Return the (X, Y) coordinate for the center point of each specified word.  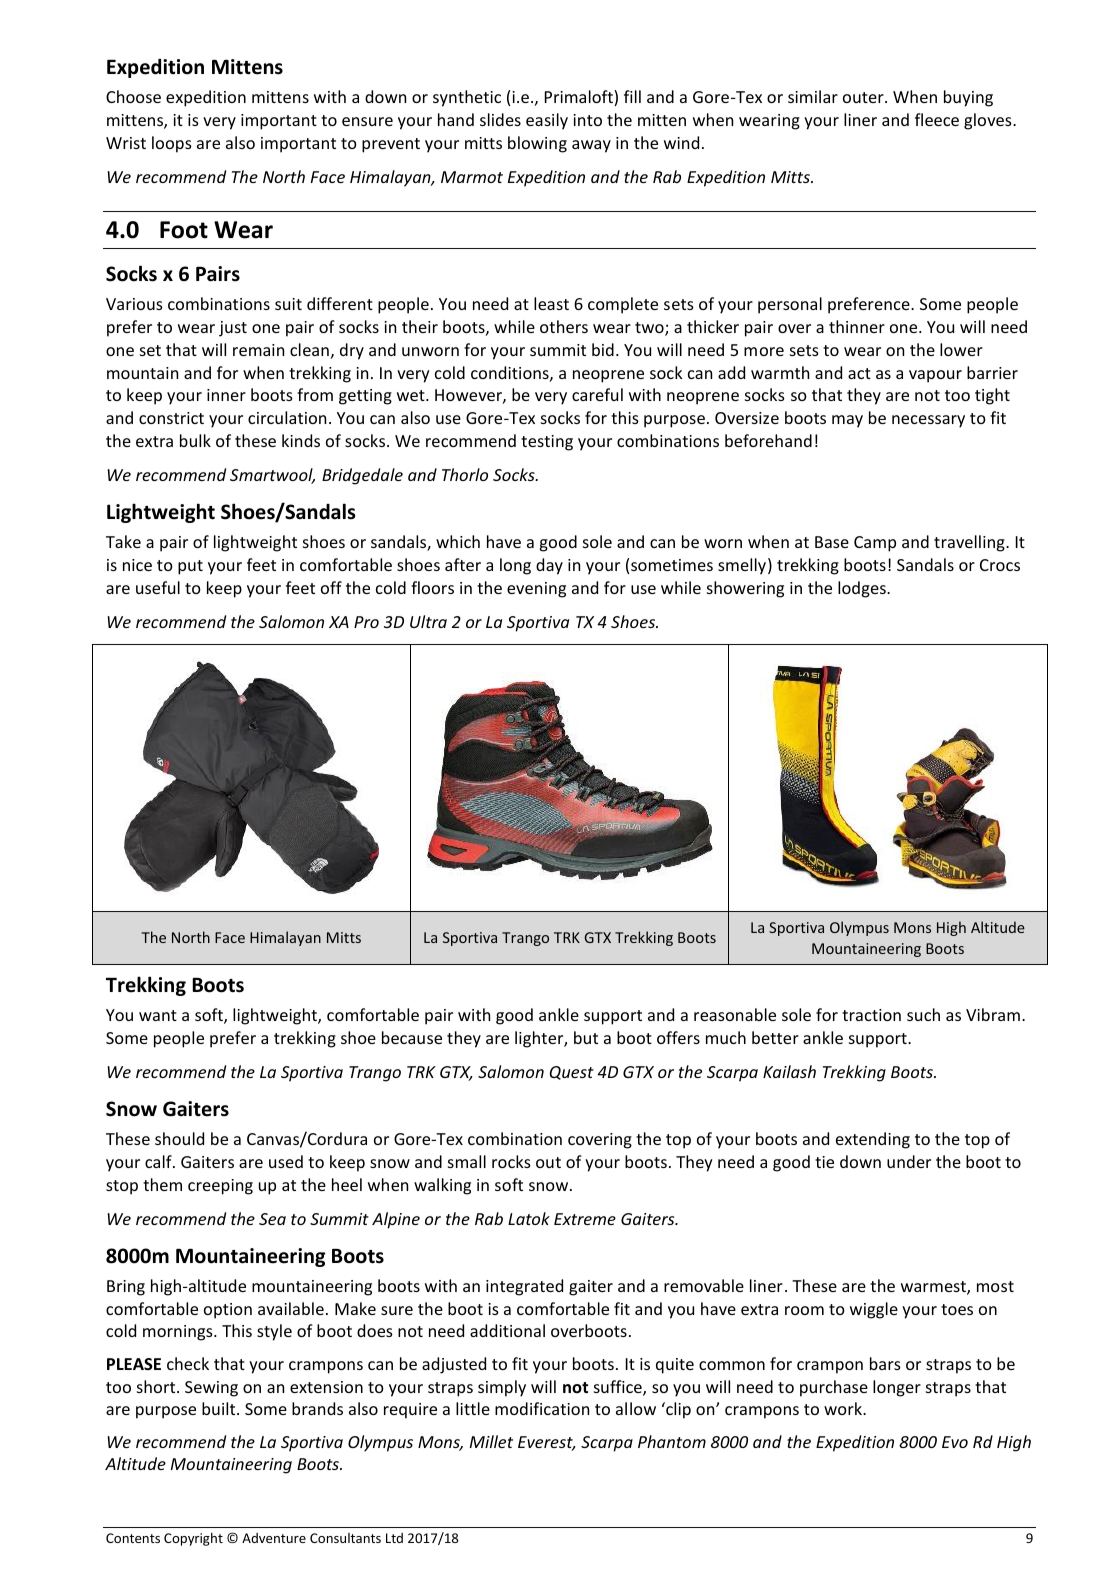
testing (547, 443)
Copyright (193, 1539)
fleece (937, 119)
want (158, 1015)
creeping (220, 1187)
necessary (928, 421)
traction (871, 1015)
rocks (511, 1161)
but (586, 1037)
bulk (195, 440)
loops (172, 144)
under (909, 1161)
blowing (537, 144)
